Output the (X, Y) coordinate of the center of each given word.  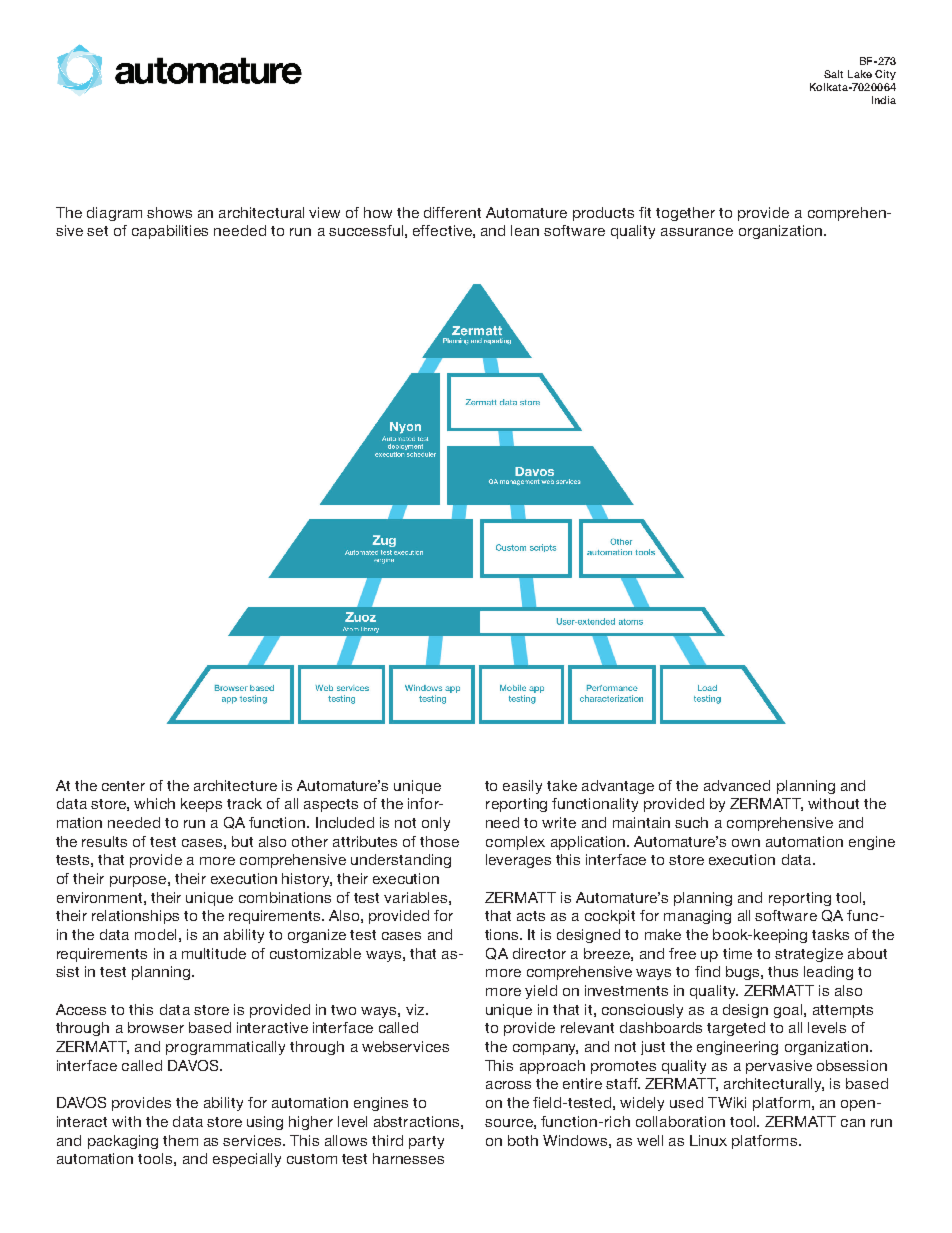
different (452, 212)
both (523, 1140)
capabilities (170, 232)
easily (522, 787)
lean (525, 230)
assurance (697, 232)
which (154, 803)
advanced (737, 785)
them (180, 1140)
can (853, 1123)
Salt (833, 74)
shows (169, 212)
